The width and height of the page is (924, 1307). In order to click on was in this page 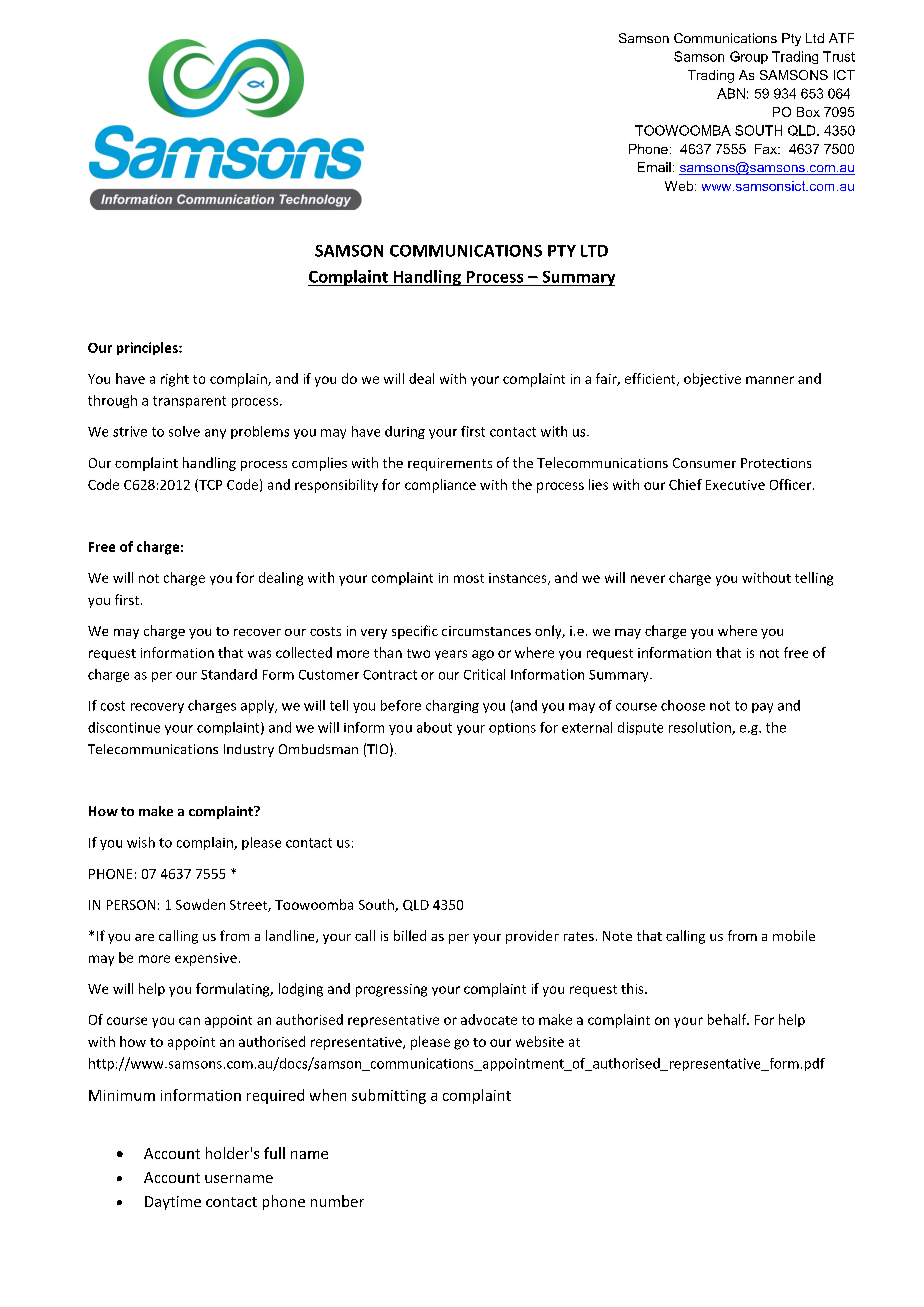, I will do `click(259, 654)`.
